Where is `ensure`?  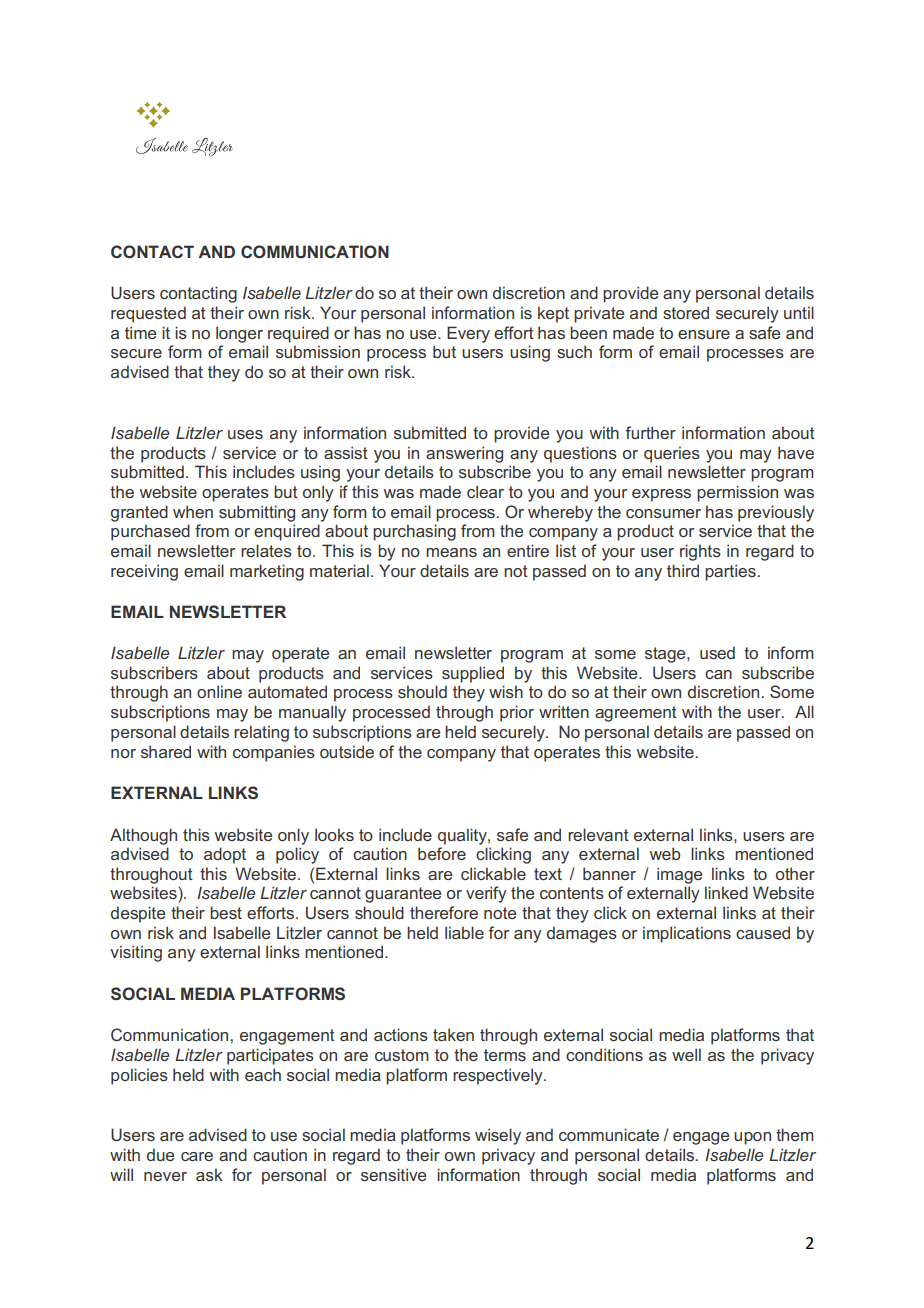
ensure is located at coordinates (704, 334).
